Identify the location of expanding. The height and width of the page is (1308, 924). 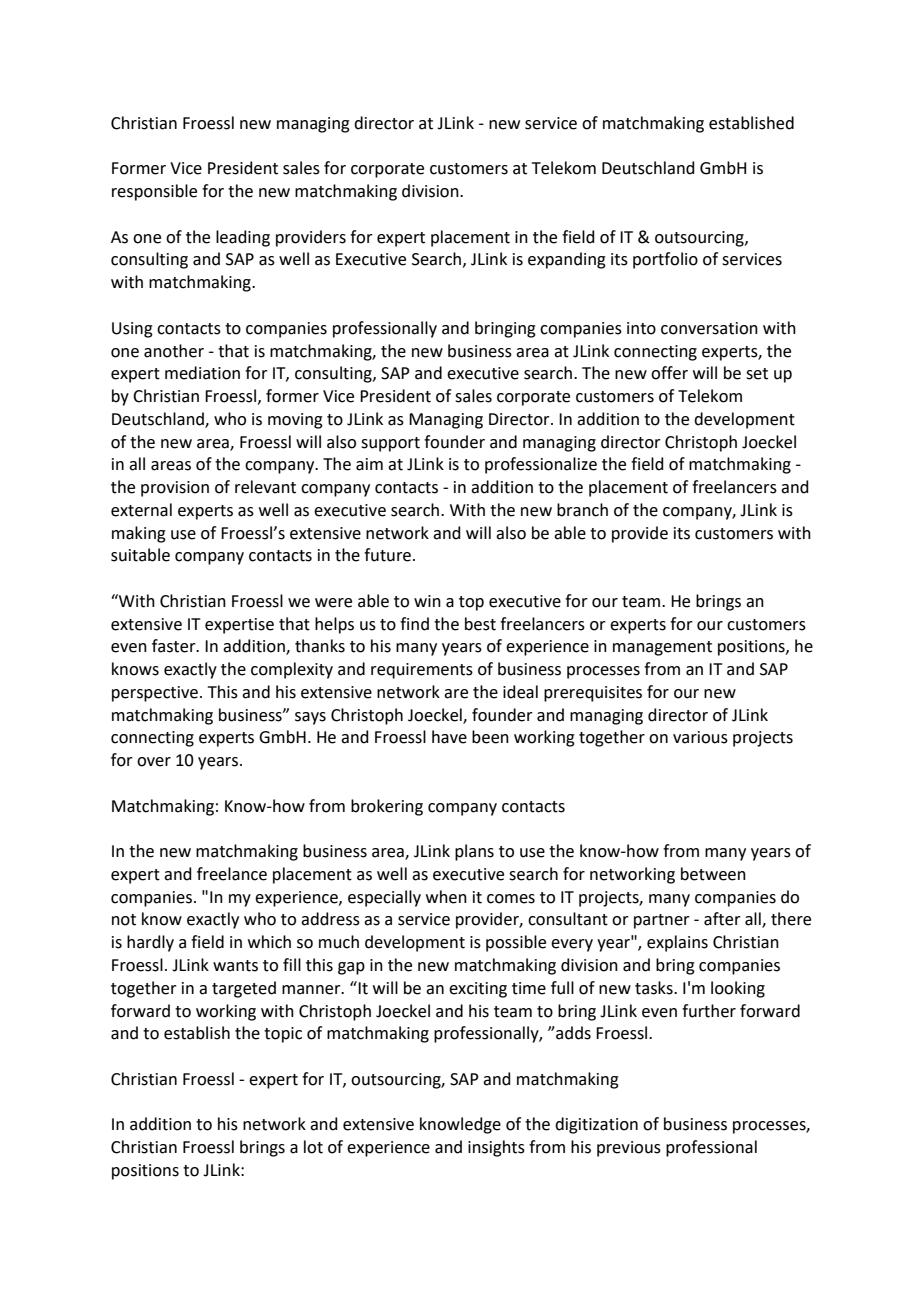
(567, 260).
